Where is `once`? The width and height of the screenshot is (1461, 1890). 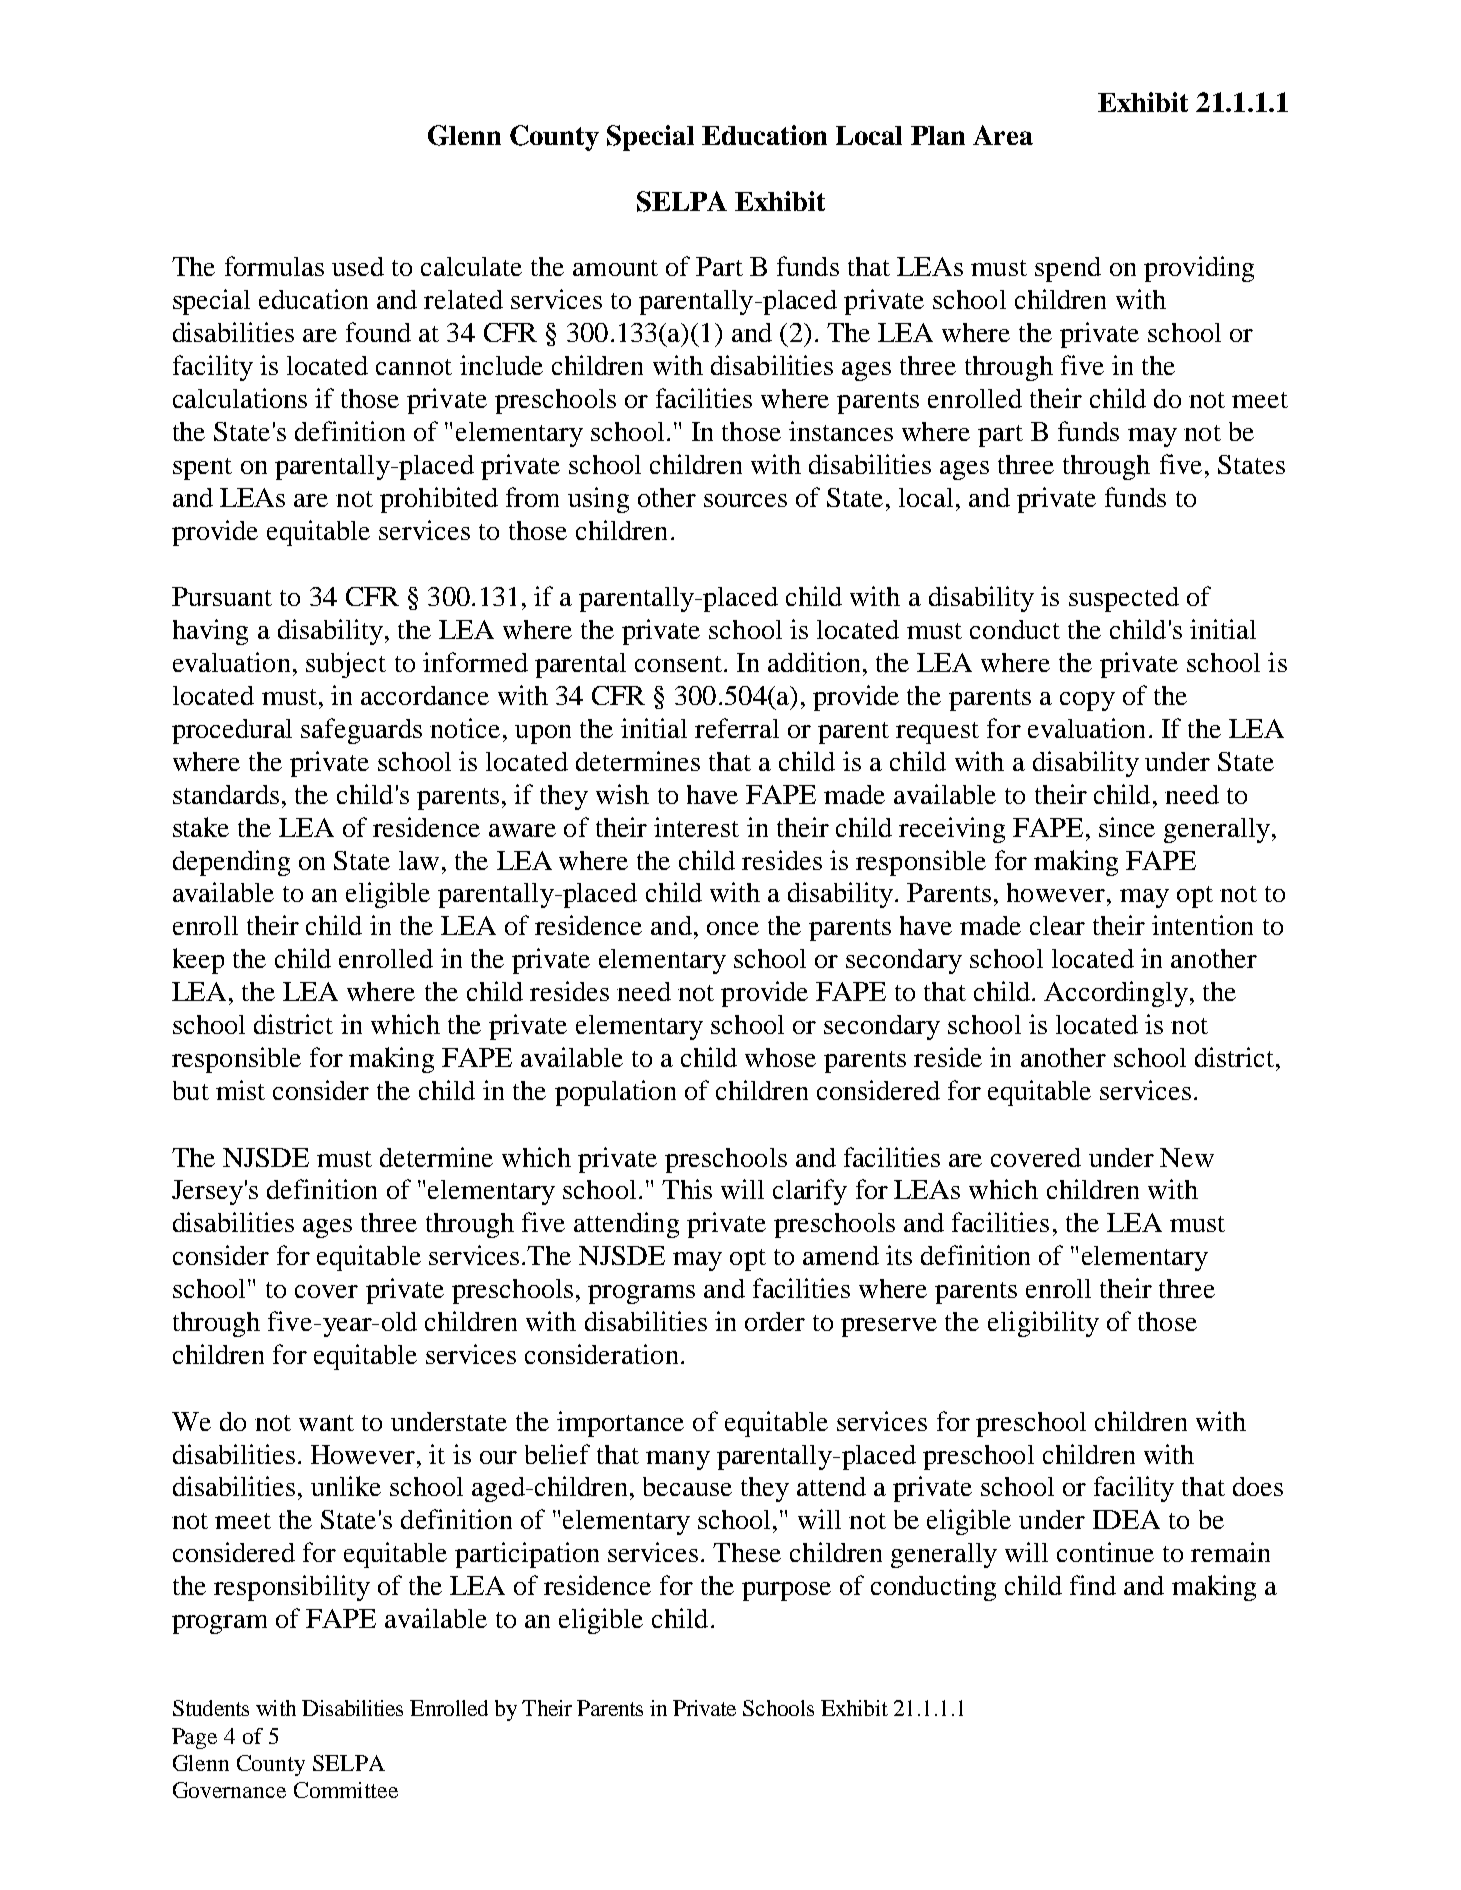 once is located at coordinates (733, 928).
